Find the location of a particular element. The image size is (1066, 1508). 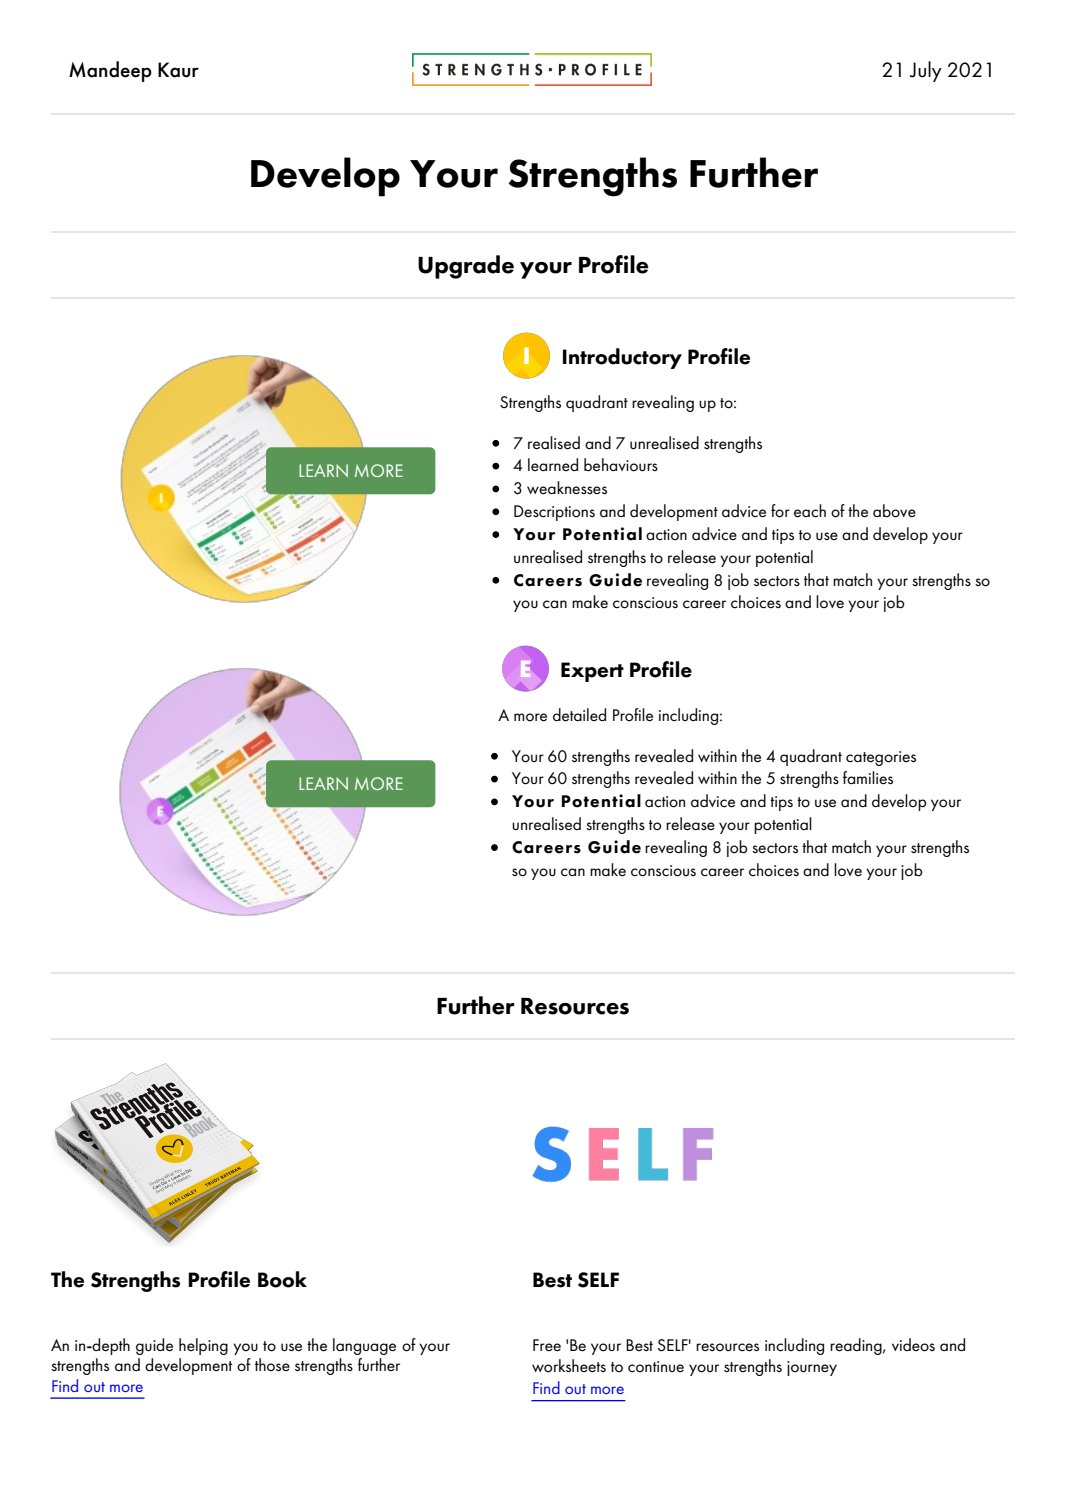

detailed is located at coordinates (579, 715).
